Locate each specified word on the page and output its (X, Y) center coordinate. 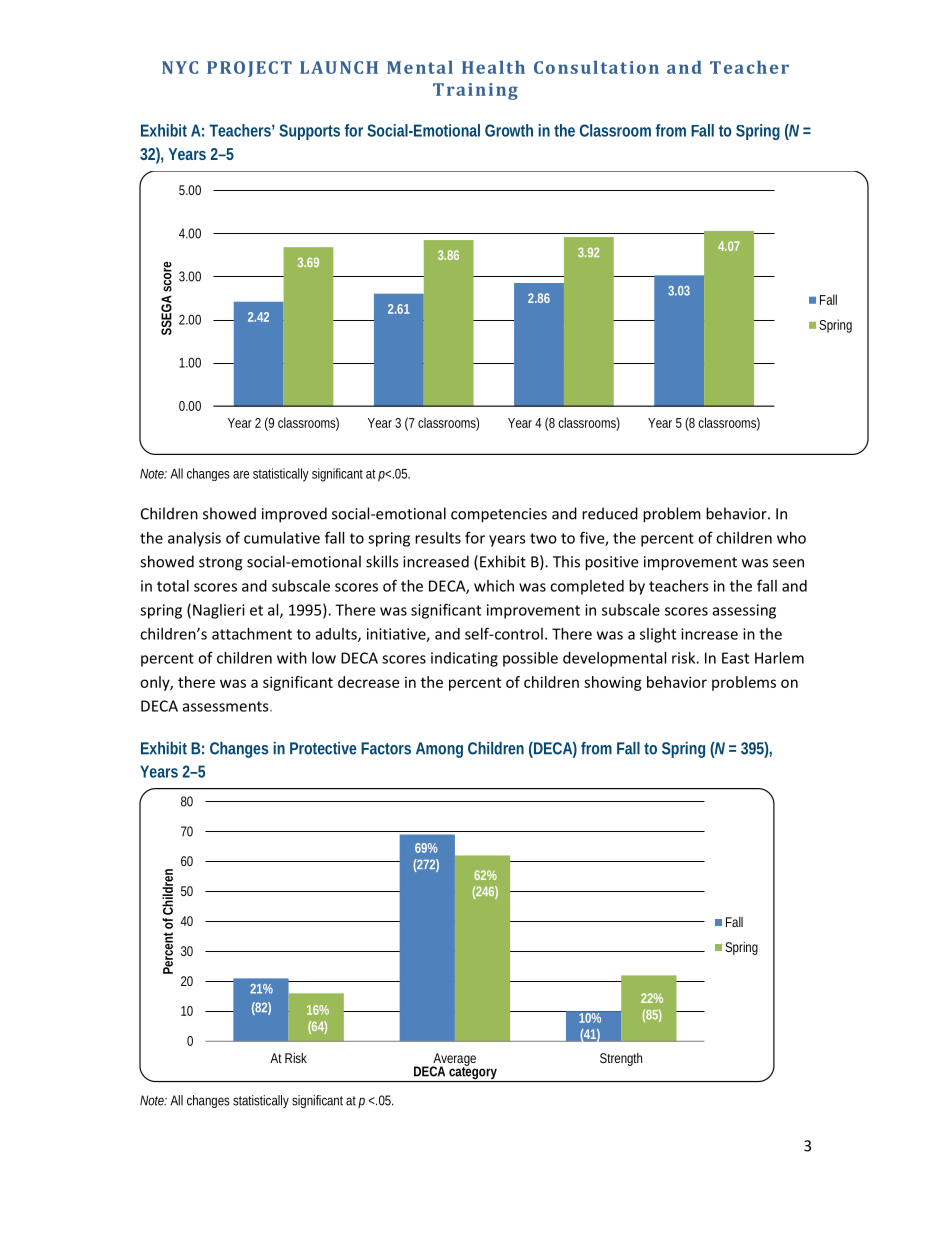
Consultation (596, 67)
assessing (744, 611)
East (735, 658)
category (473, 1073)
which (494, 586)
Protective (323, 748)
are (241, 475)
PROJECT (249, 69)
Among (439, 750)
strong (221, 564)
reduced (610, 513)
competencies (499, 515)
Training (475, 91)
